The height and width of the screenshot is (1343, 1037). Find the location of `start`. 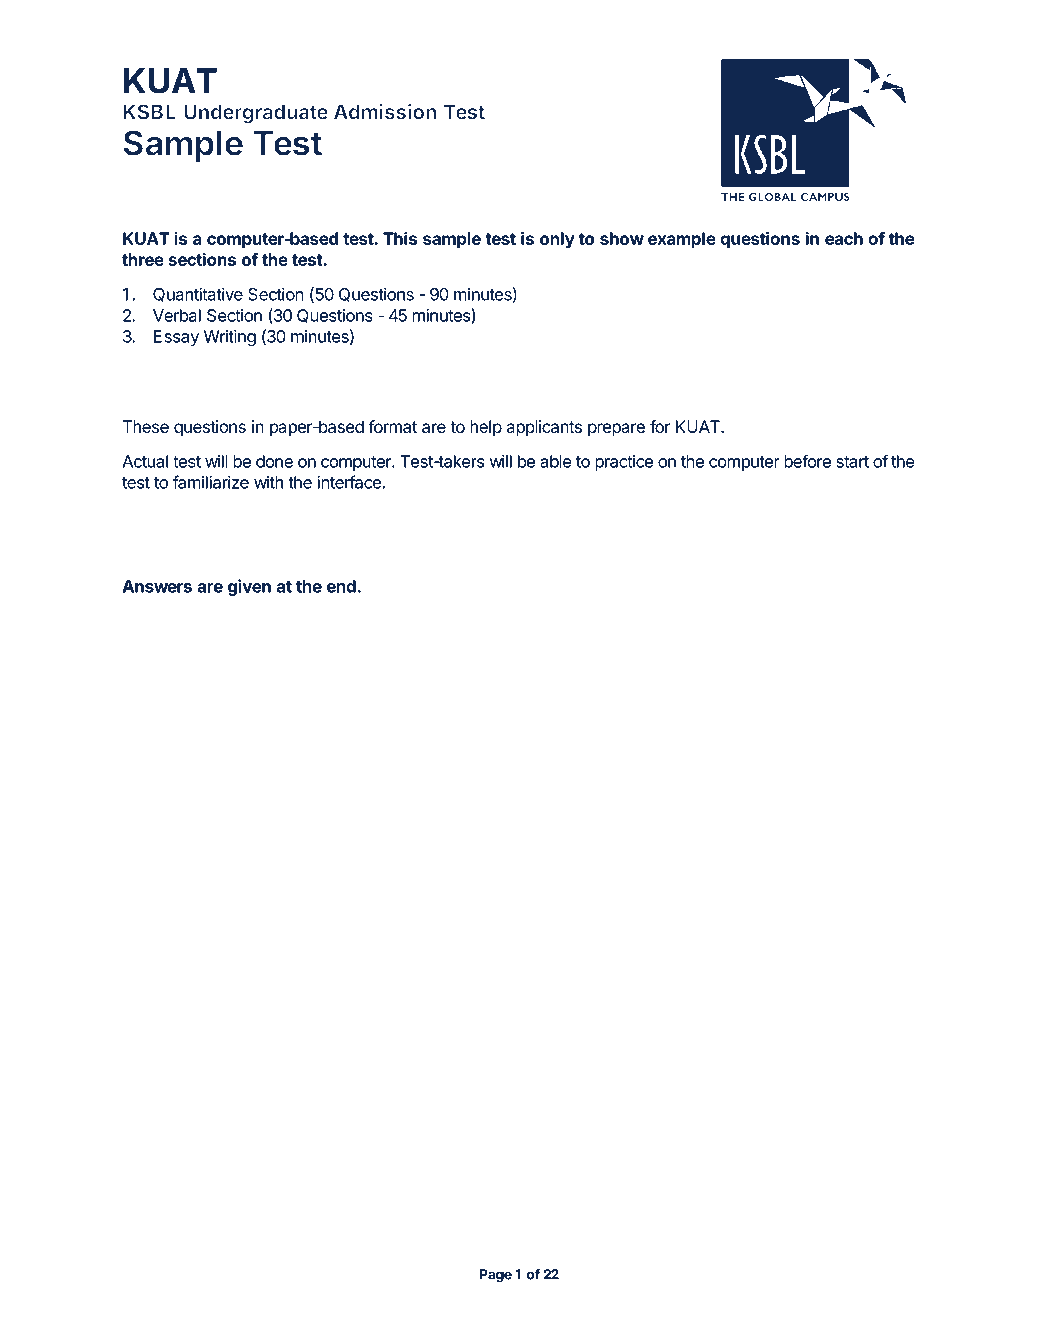

start is located at coordinates (852, 462).
